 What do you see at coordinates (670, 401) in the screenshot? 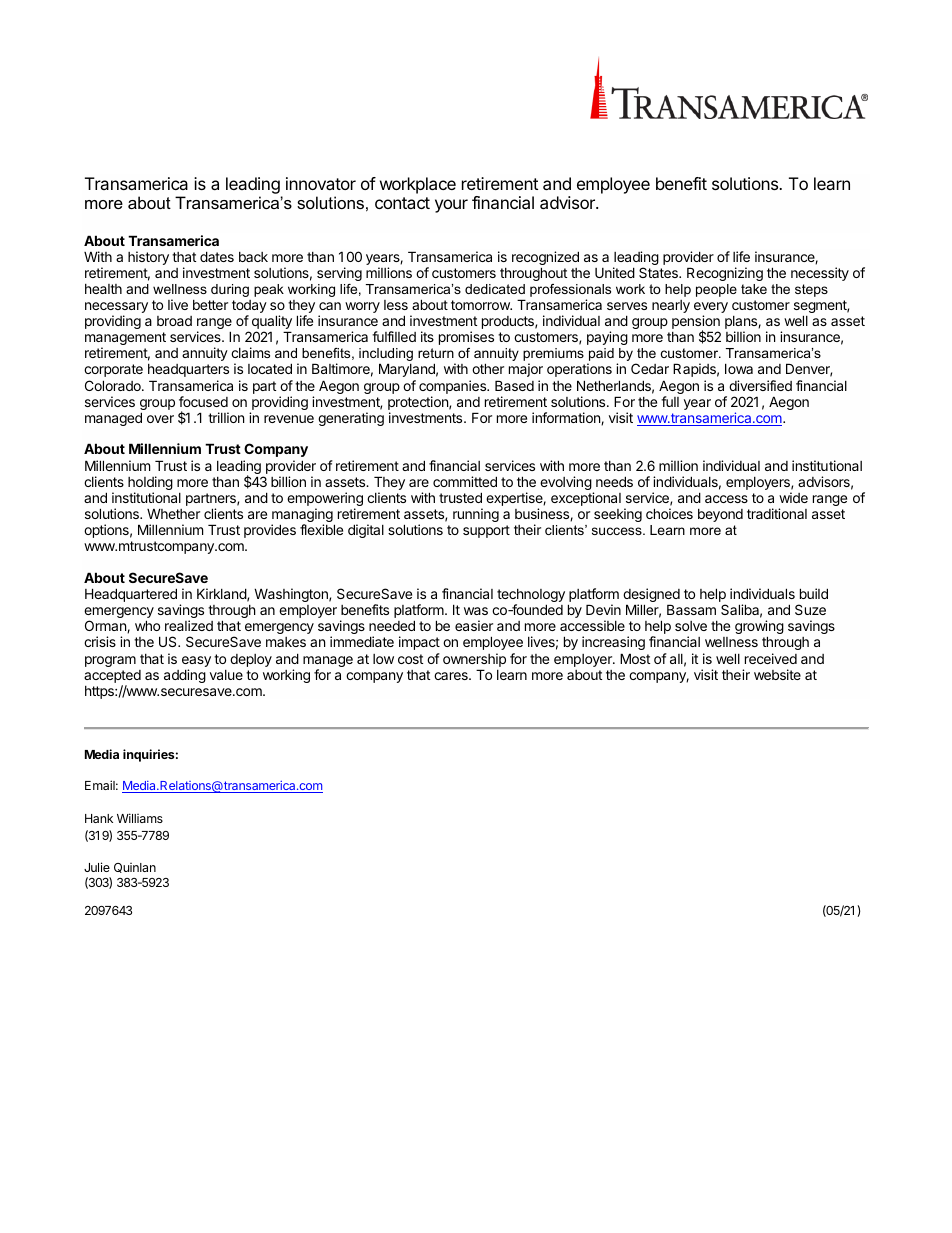
I see `full` at bounding box center [670, 401].
